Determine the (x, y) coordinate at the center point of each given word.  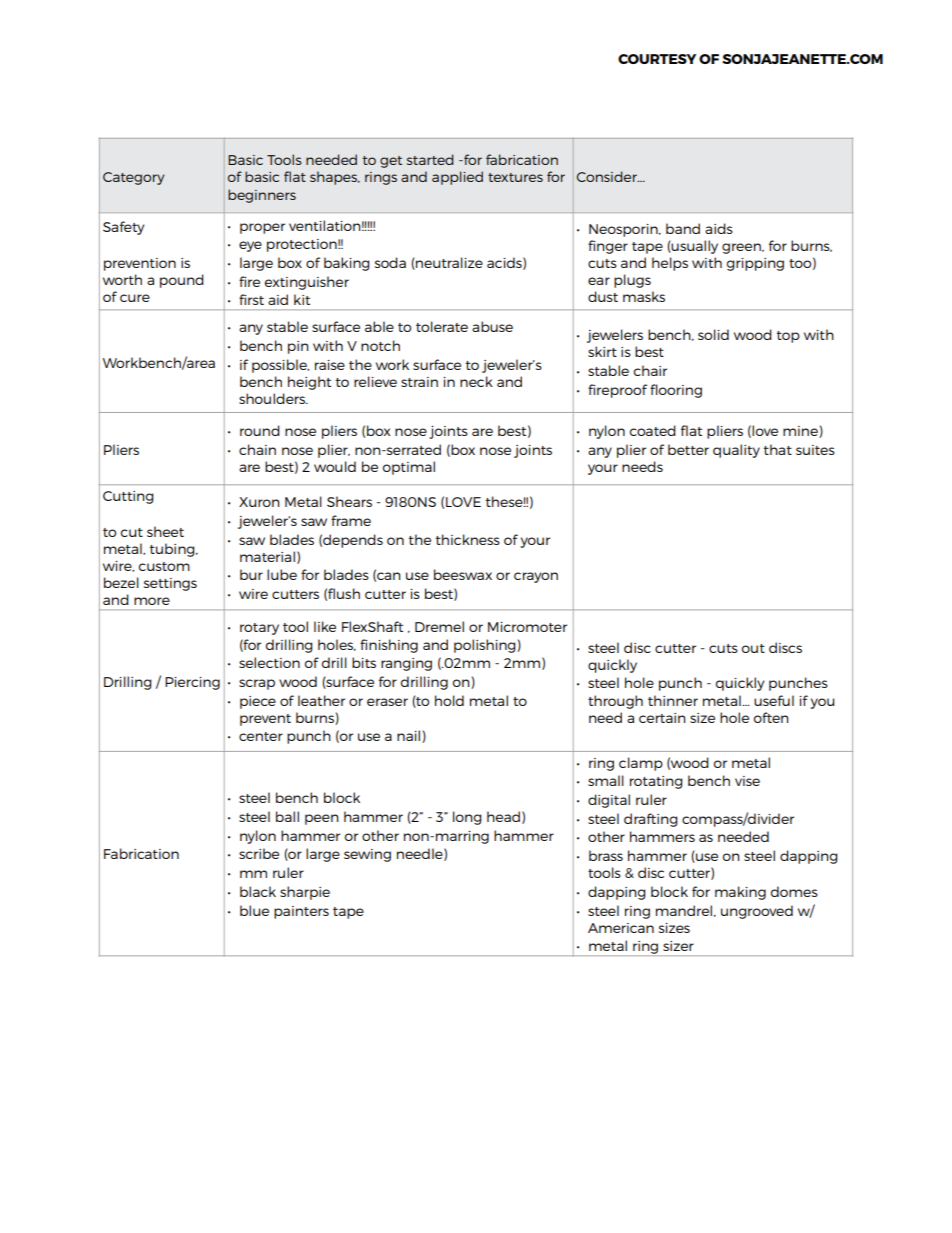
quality (736, 451)
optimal (409, 468)
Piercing (192, 683)
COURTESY (657, 59)
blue (254, 910)
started (430, 159)
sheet (165, 531)
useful (774, 700)
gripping (755, 264)
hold (449, 700)
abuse (492, 326)
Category (133, 178)
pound (182, 281)
